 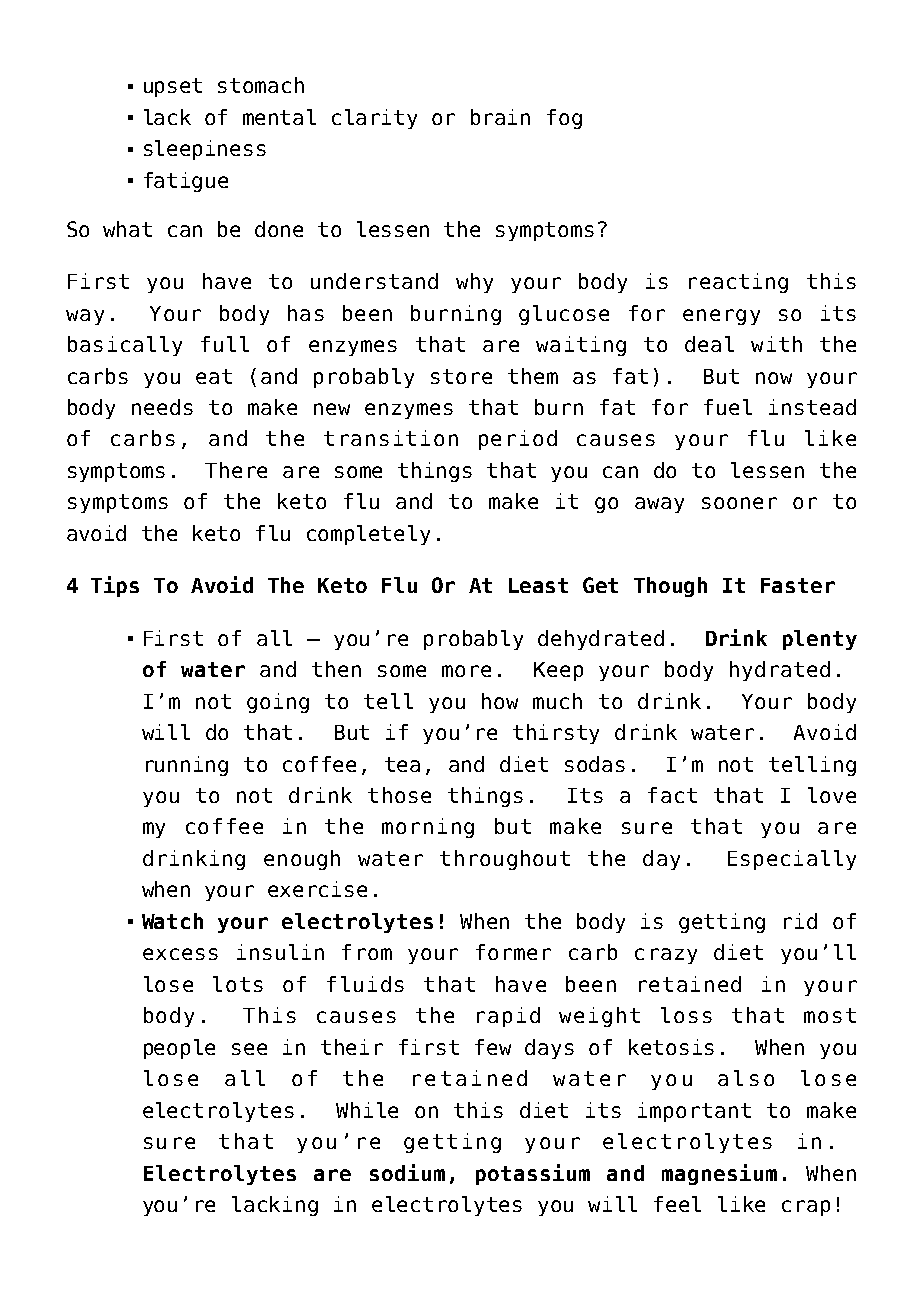 What do you see at coordinates (820, 640) in the document?
I see `plenty` at bounding box center [820, 640].
